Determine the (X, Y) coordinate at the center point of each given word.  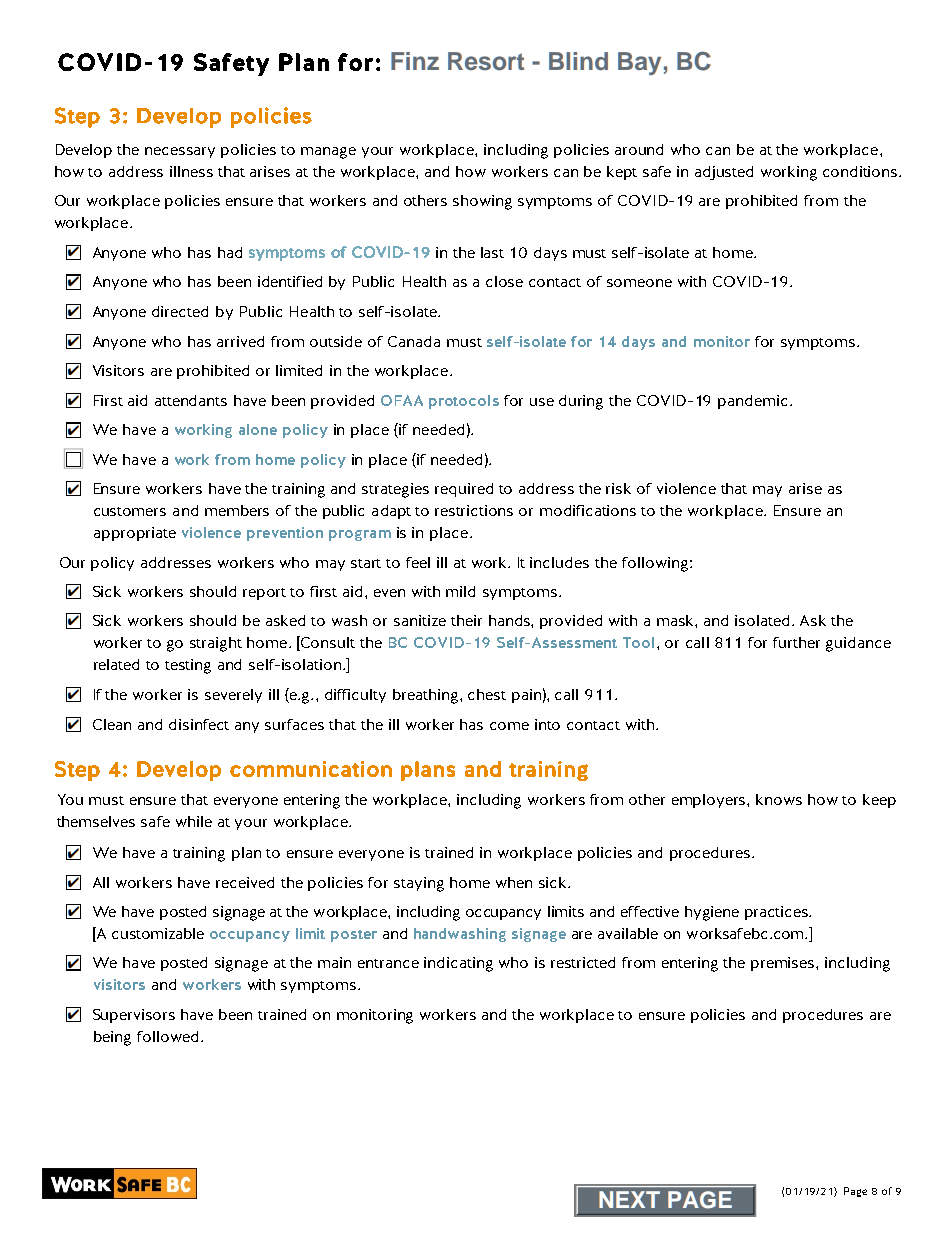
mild (460, 591)
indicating (458, 964)
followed (169, 1036)
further (796, 642)
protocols (464, 402)
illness (191, 171)
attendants (191, 400)
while (194, 821)
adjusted (724, 173)
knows (779, 799)
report (264, 594)
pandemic (752, 402)
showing (482, 202)
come (509, 726)
